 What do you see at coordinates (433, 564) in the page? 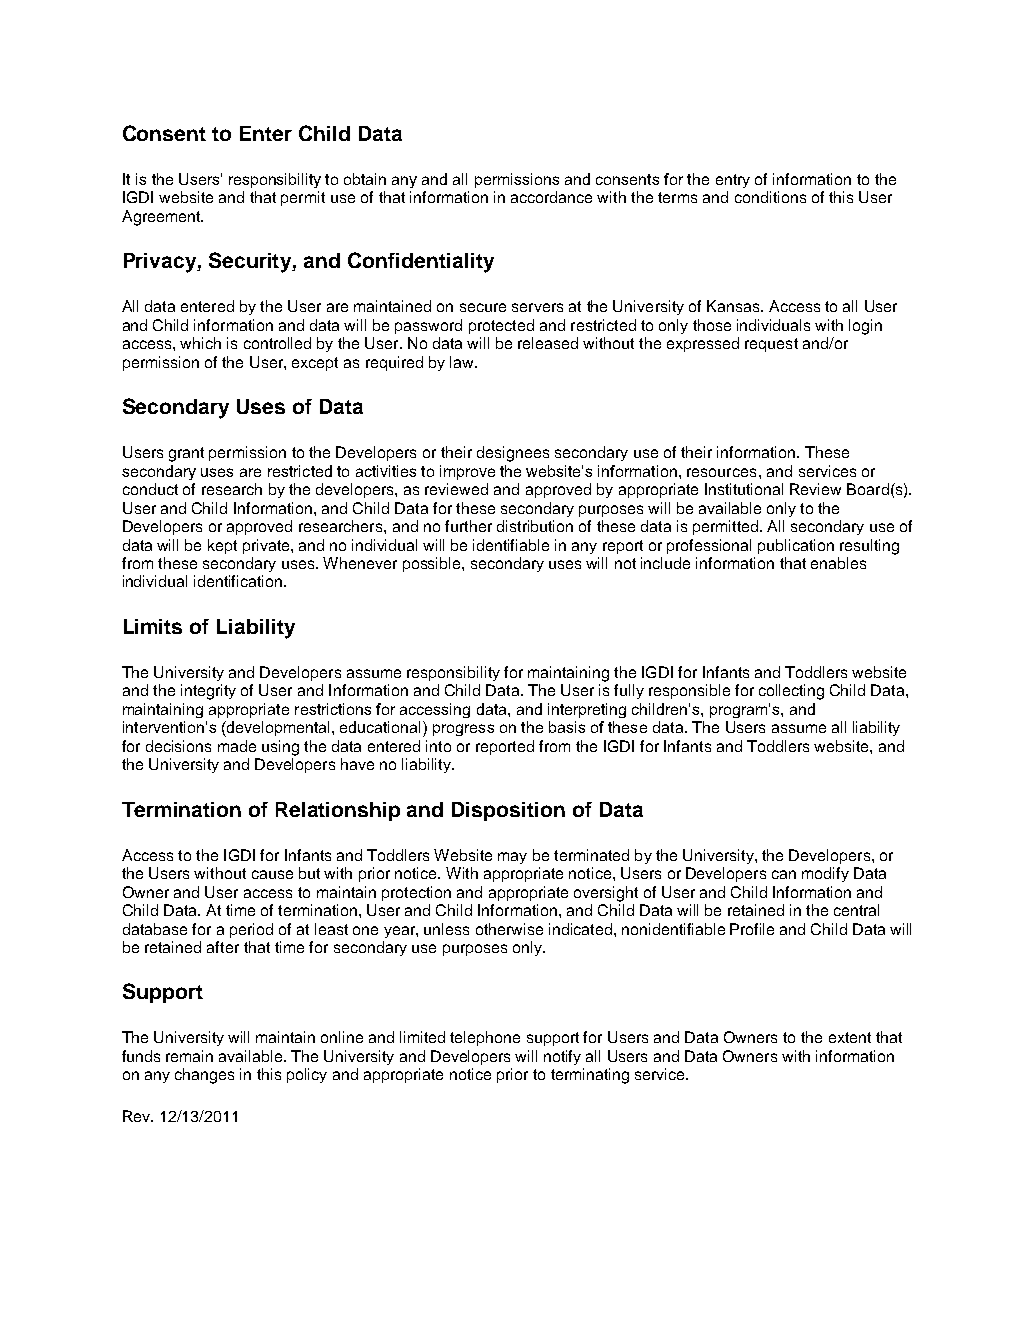
I see `possible` at bounding box center [433, 564].
